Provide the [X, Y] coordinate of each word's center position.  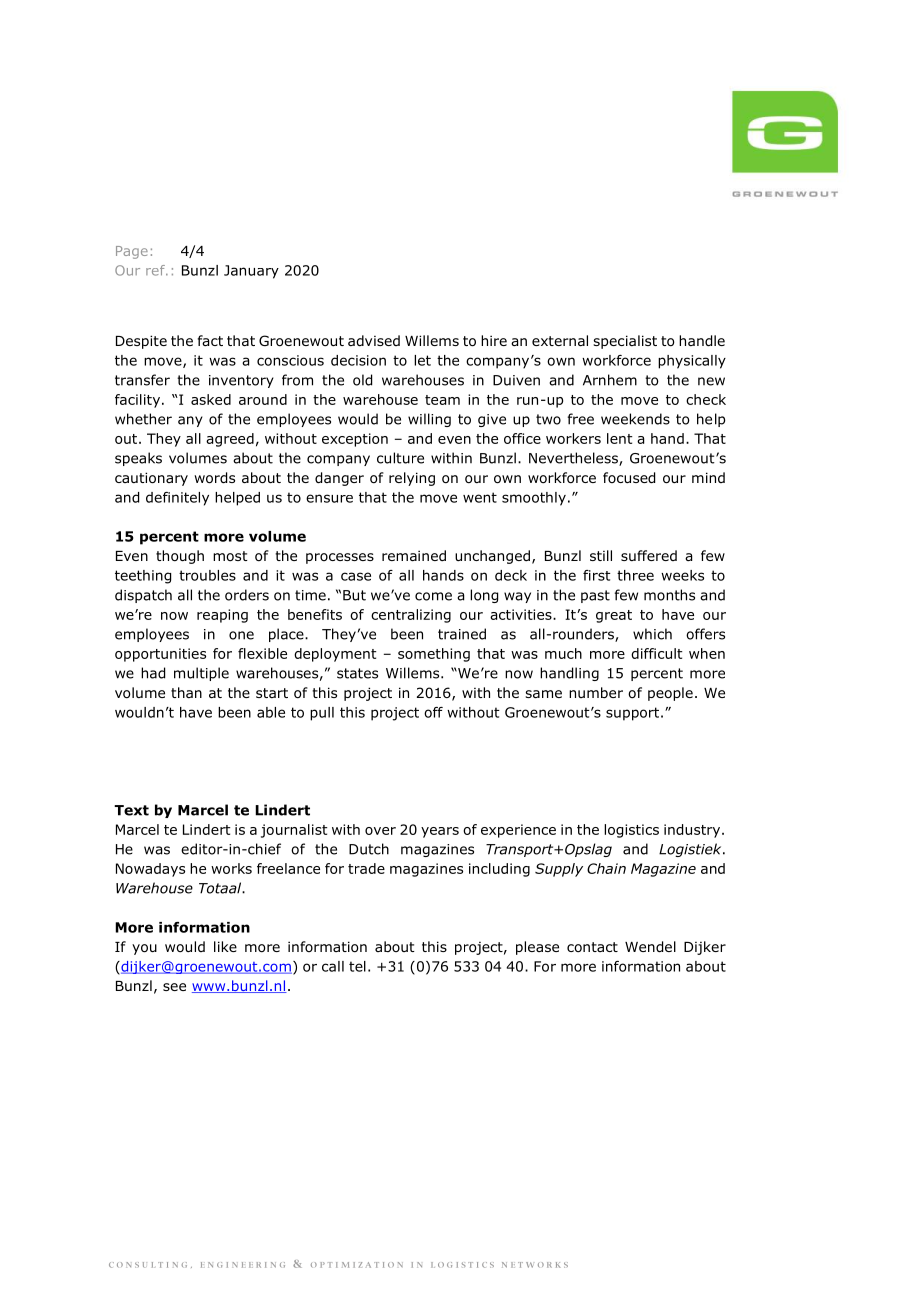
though [180, 557]
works [231, 868]
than [186, 692]
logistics [631, 831]
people [670, 694]
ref [156, 270]
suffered [649, 555]
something [434, 655]
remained [414, 555]
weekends [635, 419]
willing [429, 420]
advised [374, 340]
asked [211, 399]
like [225, 946]
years [440, 832]
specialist [625, 342]
